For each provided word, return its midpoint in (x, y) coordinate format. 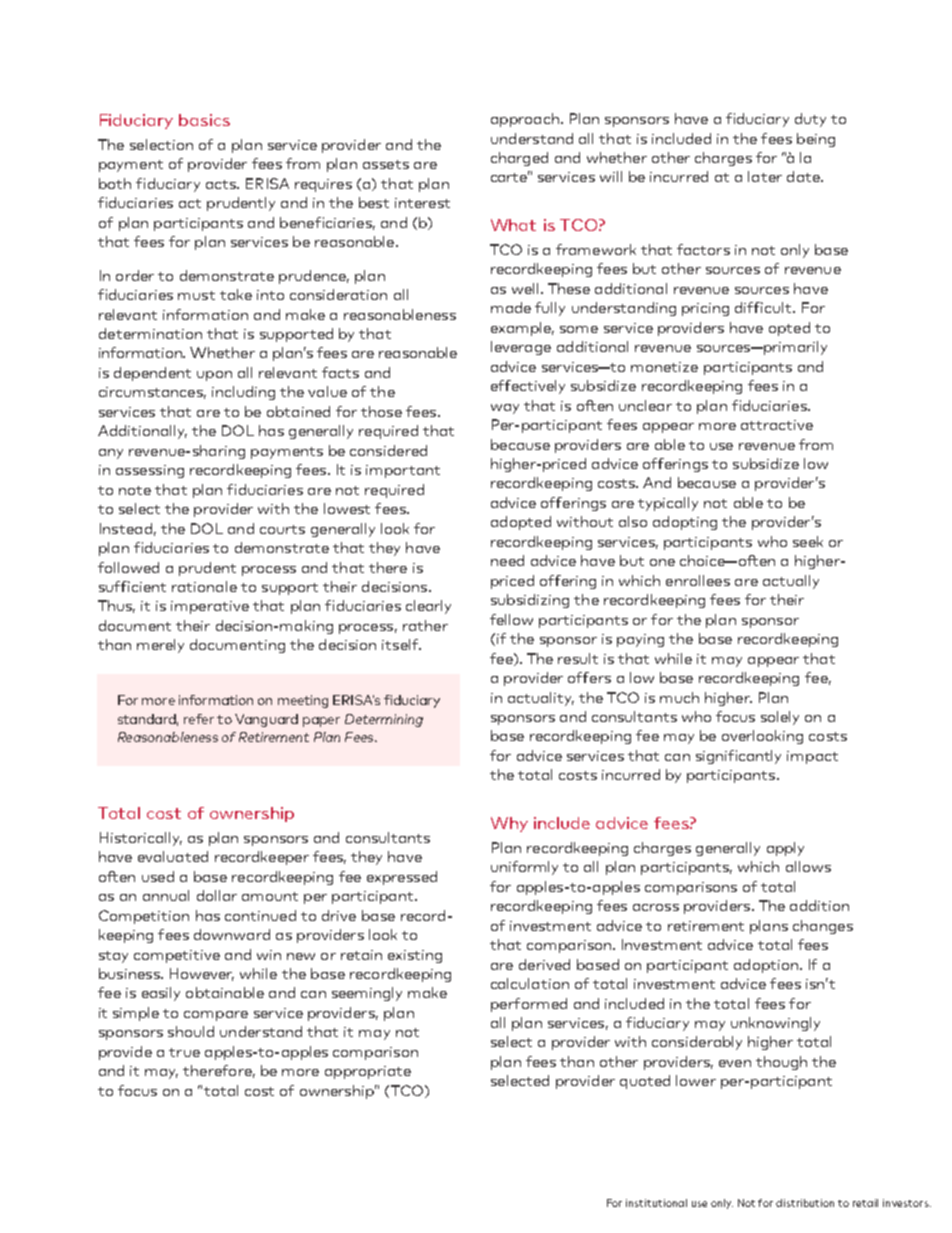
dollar (217, 895)
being (816, 140)
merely (160, 646)
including (243, 393)
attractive (777, 425)
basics (204, 120)
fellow (511, 619)
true (184, 1052)
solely (780, 718)
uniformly (524, 868)
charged (519, 159)
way (505, 409)
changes (823, 927)
